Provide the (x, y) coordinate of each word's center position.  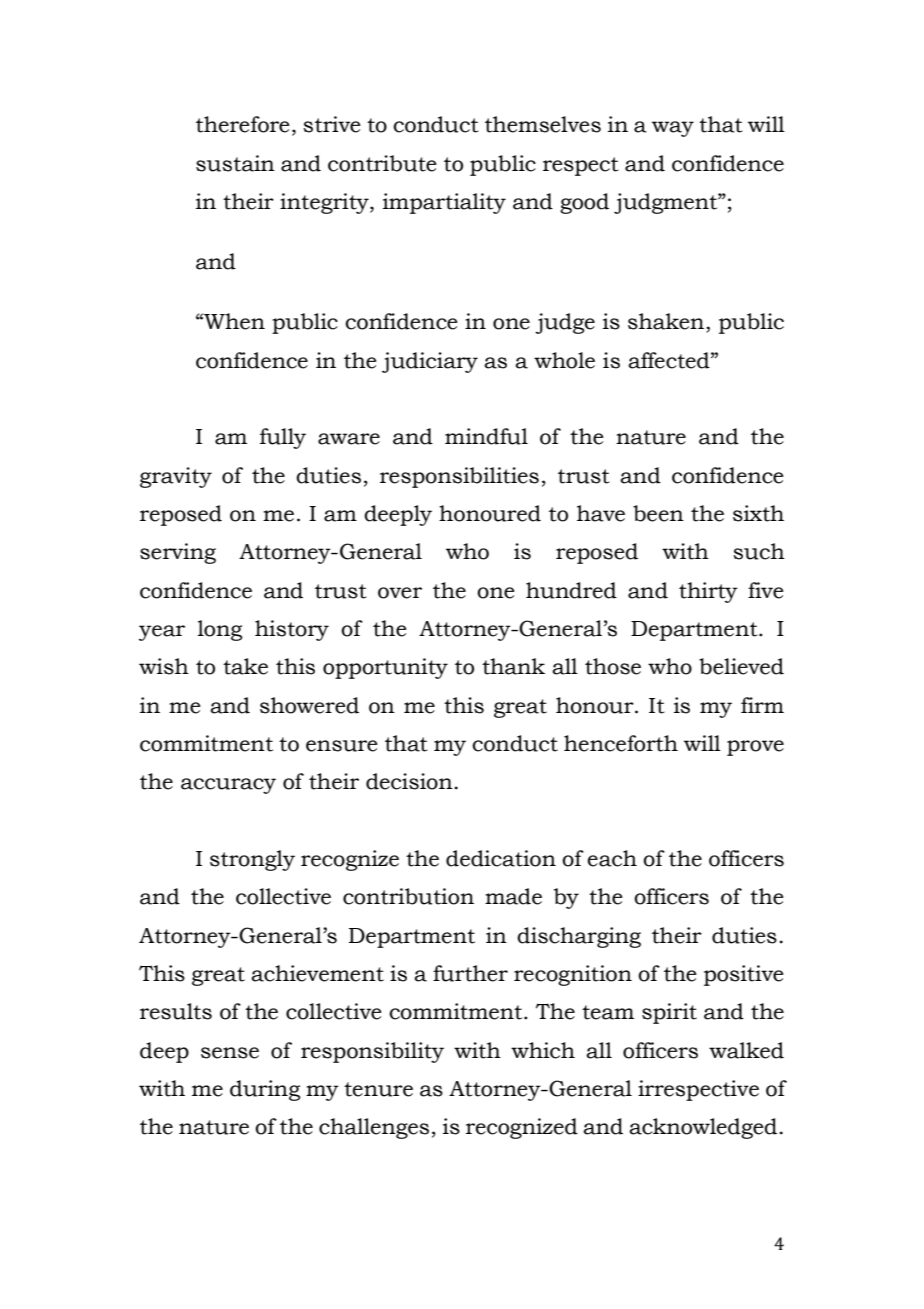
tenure (378, 1089)
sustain (235, 163)
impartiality (444, 203)
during (265, 1090)
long (220, 630)
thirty (708, 592)
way (673, 129)
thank (513, 666)
